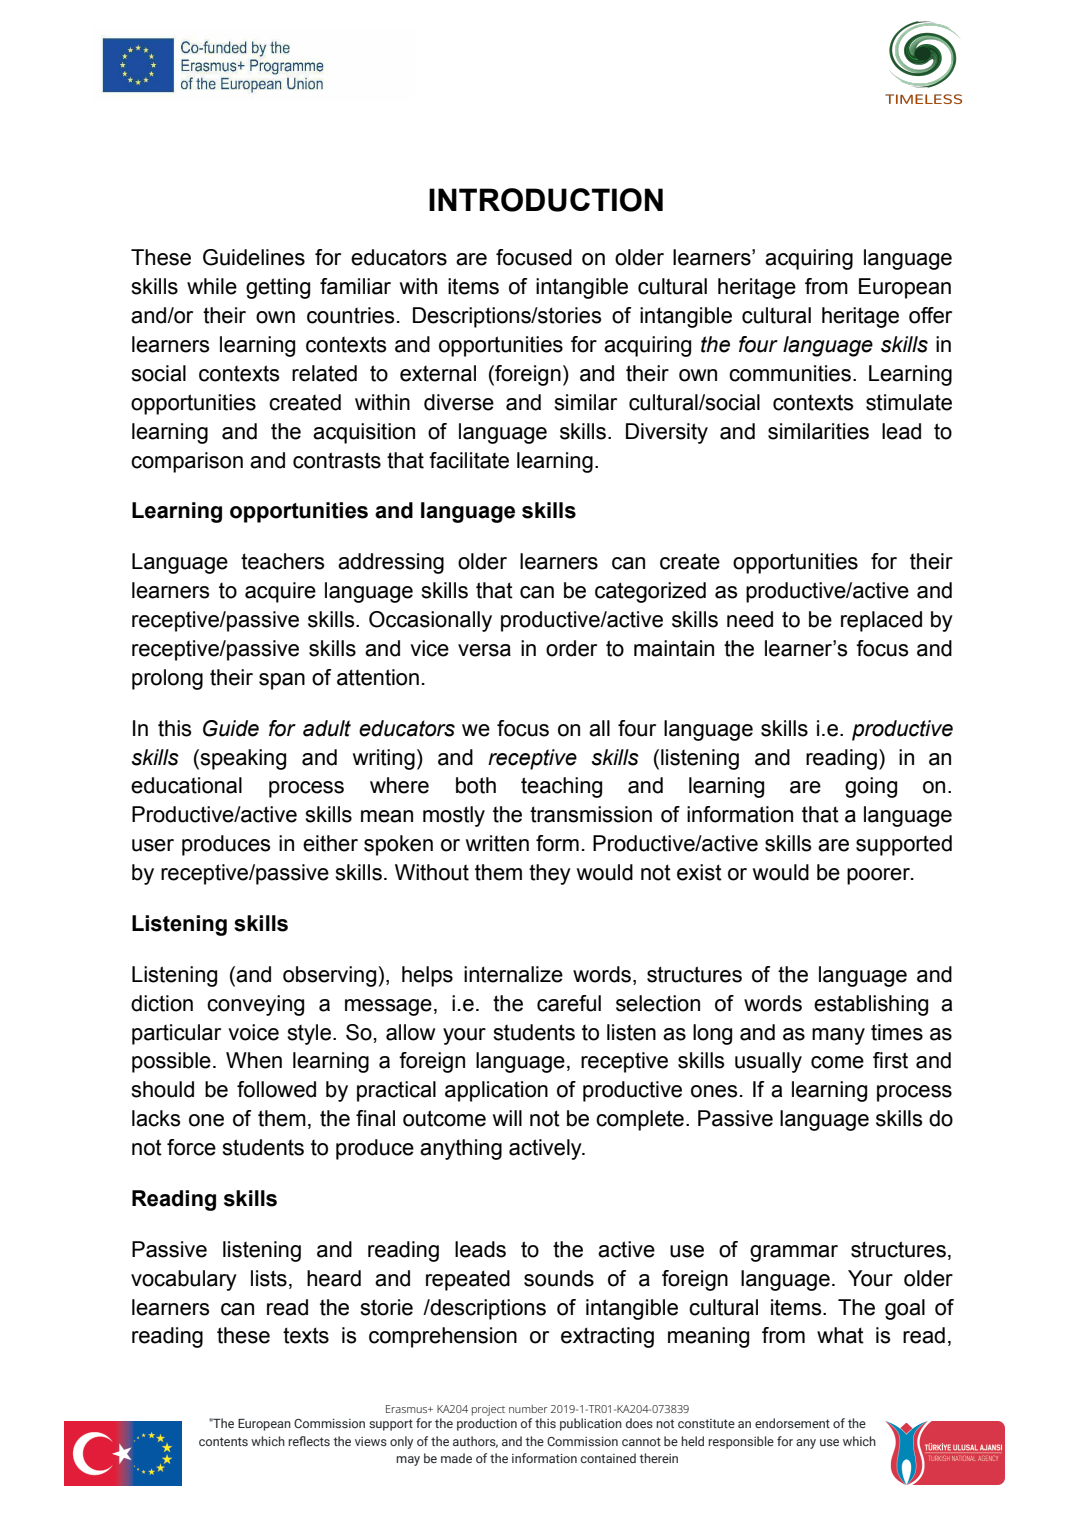  Describe the element at coordinates (528, 1409) in the screenshot. I see `number` at that location.
